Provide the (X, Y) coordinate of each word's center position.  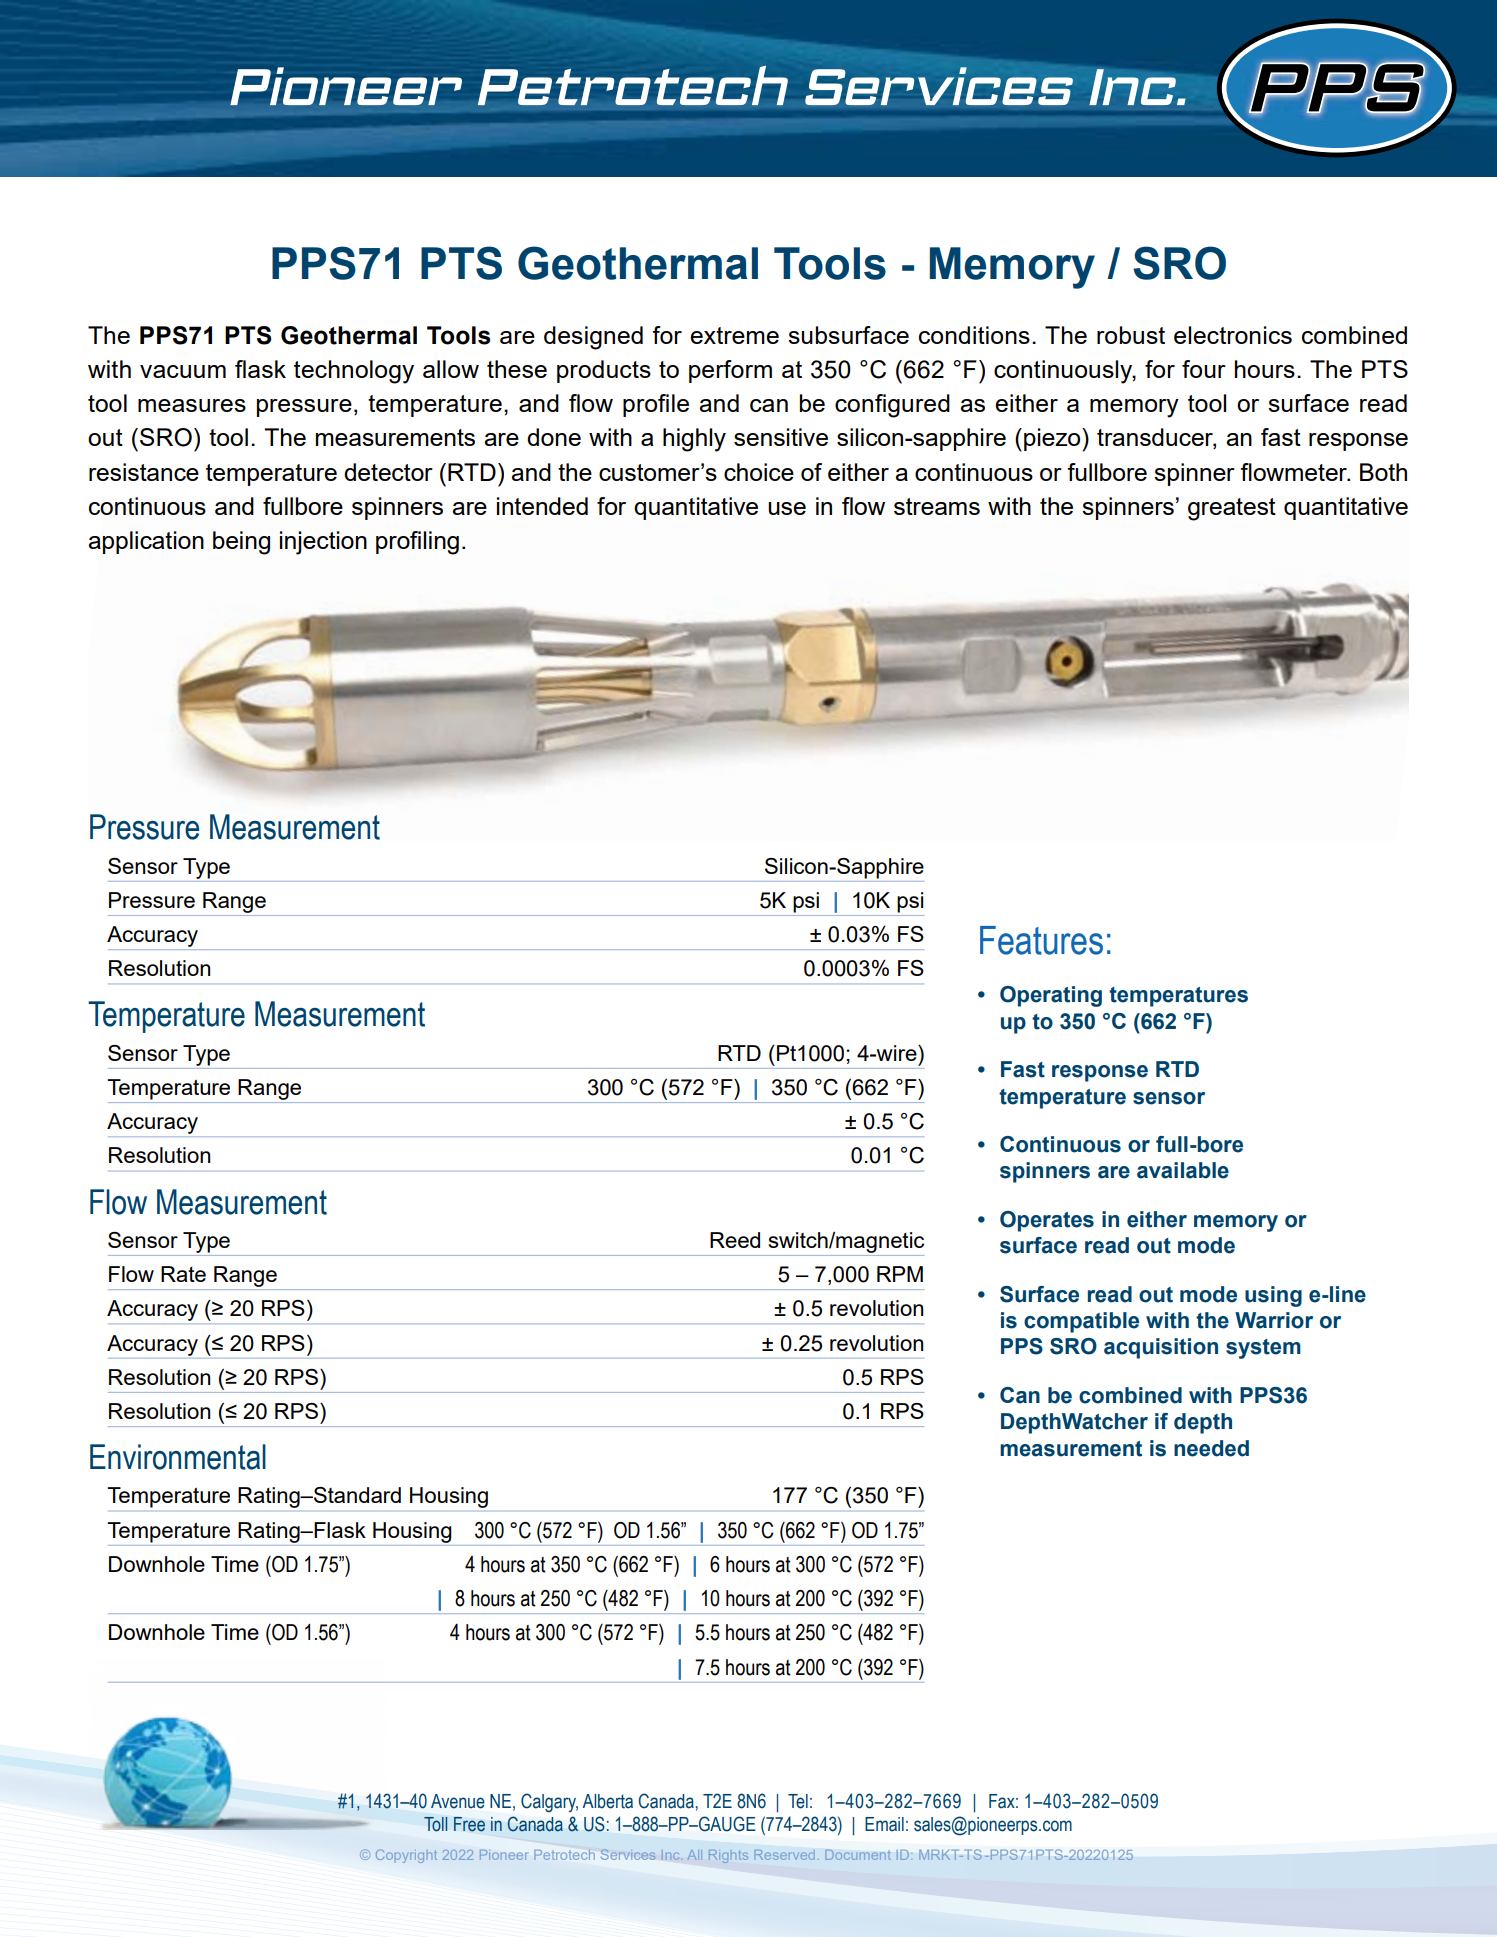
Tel (798, 1801)
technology (354, 372)
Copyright (406, 1856)
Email (884, 1824)
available (1183, 1170)
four (1204, 369)
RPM (900, 1274)
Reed (735, 1240)
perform (730, 371)
